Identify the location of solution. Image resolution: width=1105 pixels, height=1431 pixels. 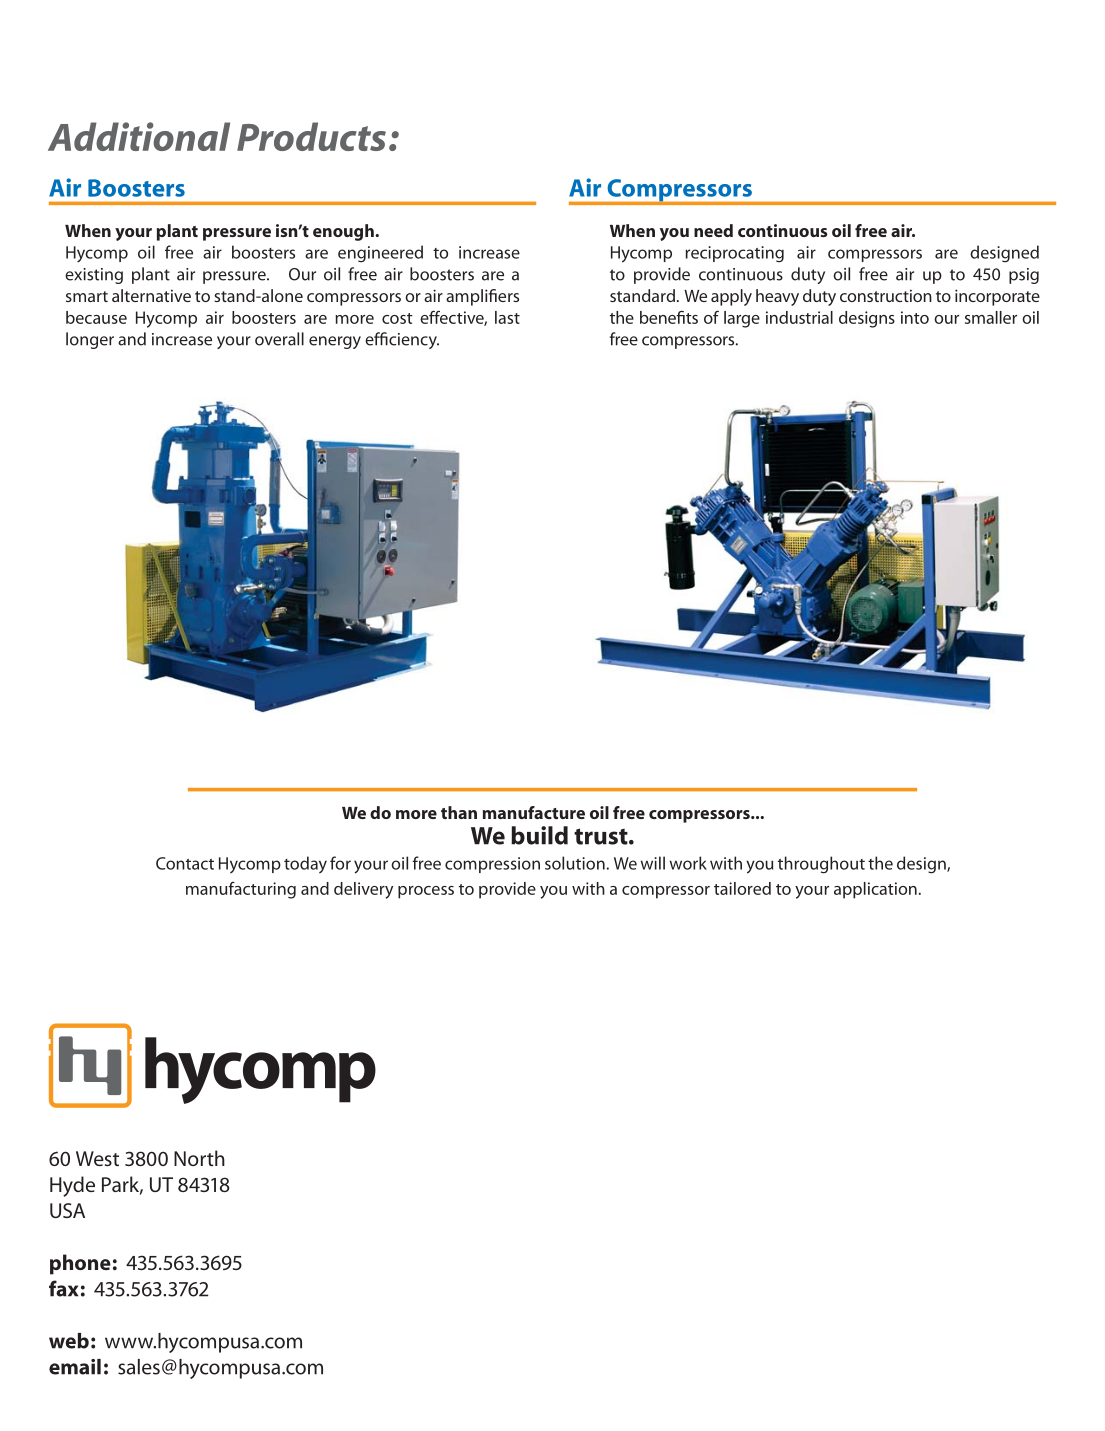
(576, 863).
